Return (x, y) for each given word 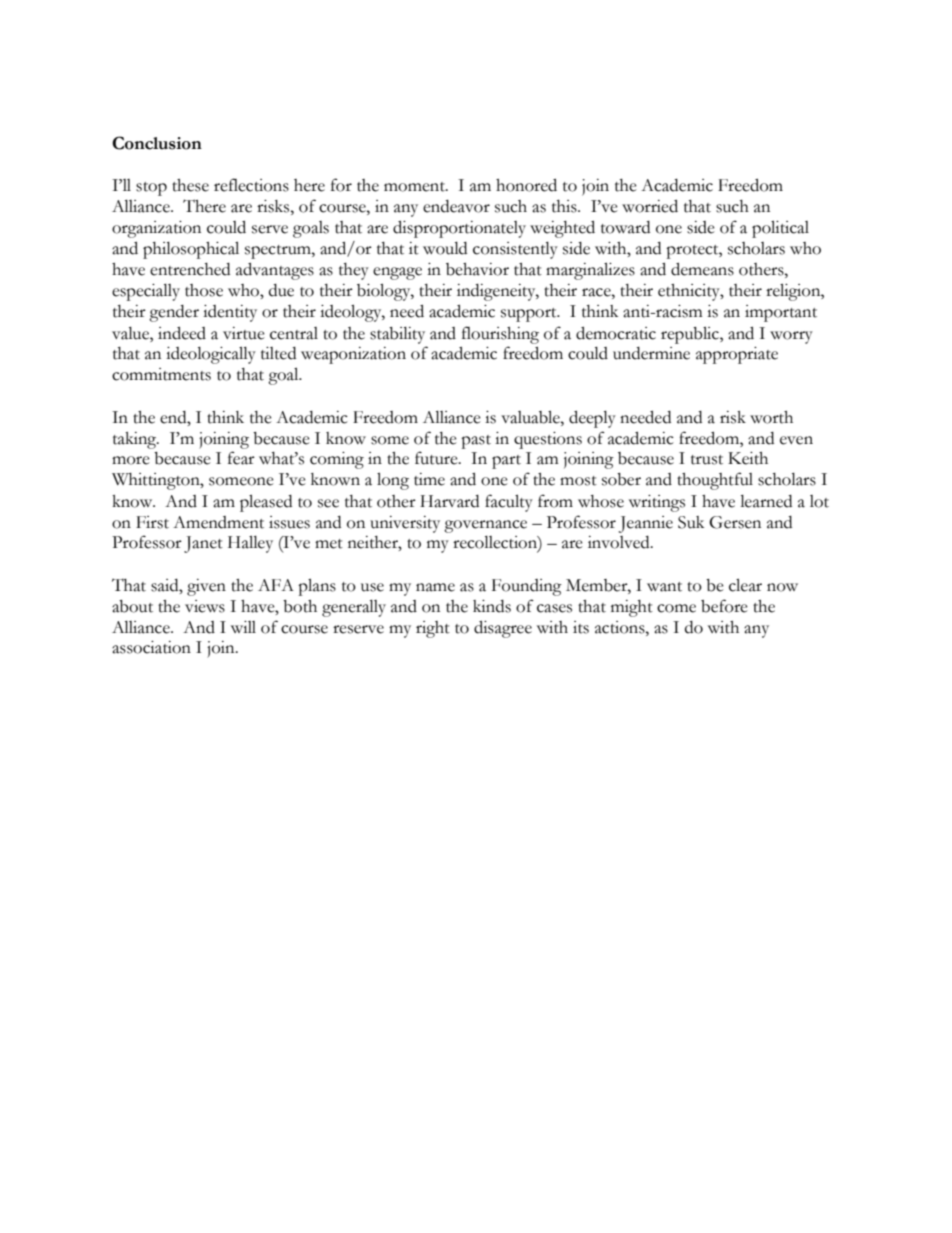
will (243, 627)
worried (650, 206)
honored (526, 185)
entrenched (190, 269)
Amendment (218, 522)
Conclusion (157, 143)
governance (485, 526)
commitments (161, 374)
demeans (702, 269)
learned (766, 501)
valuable (531, 417)
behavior (477, 269)
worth (771, 417)
